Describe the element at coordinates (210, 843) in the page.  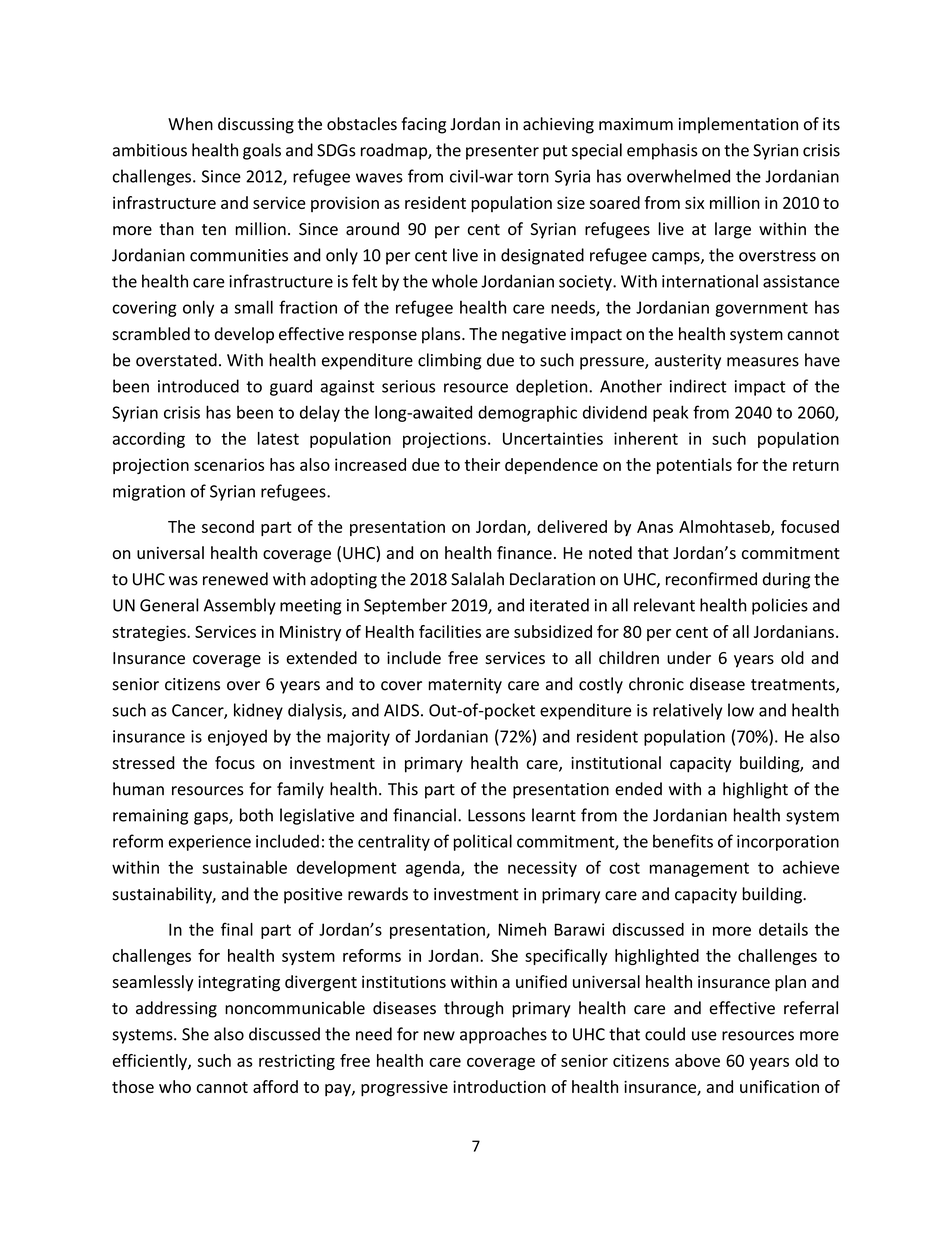
I see `experience` at that location.
